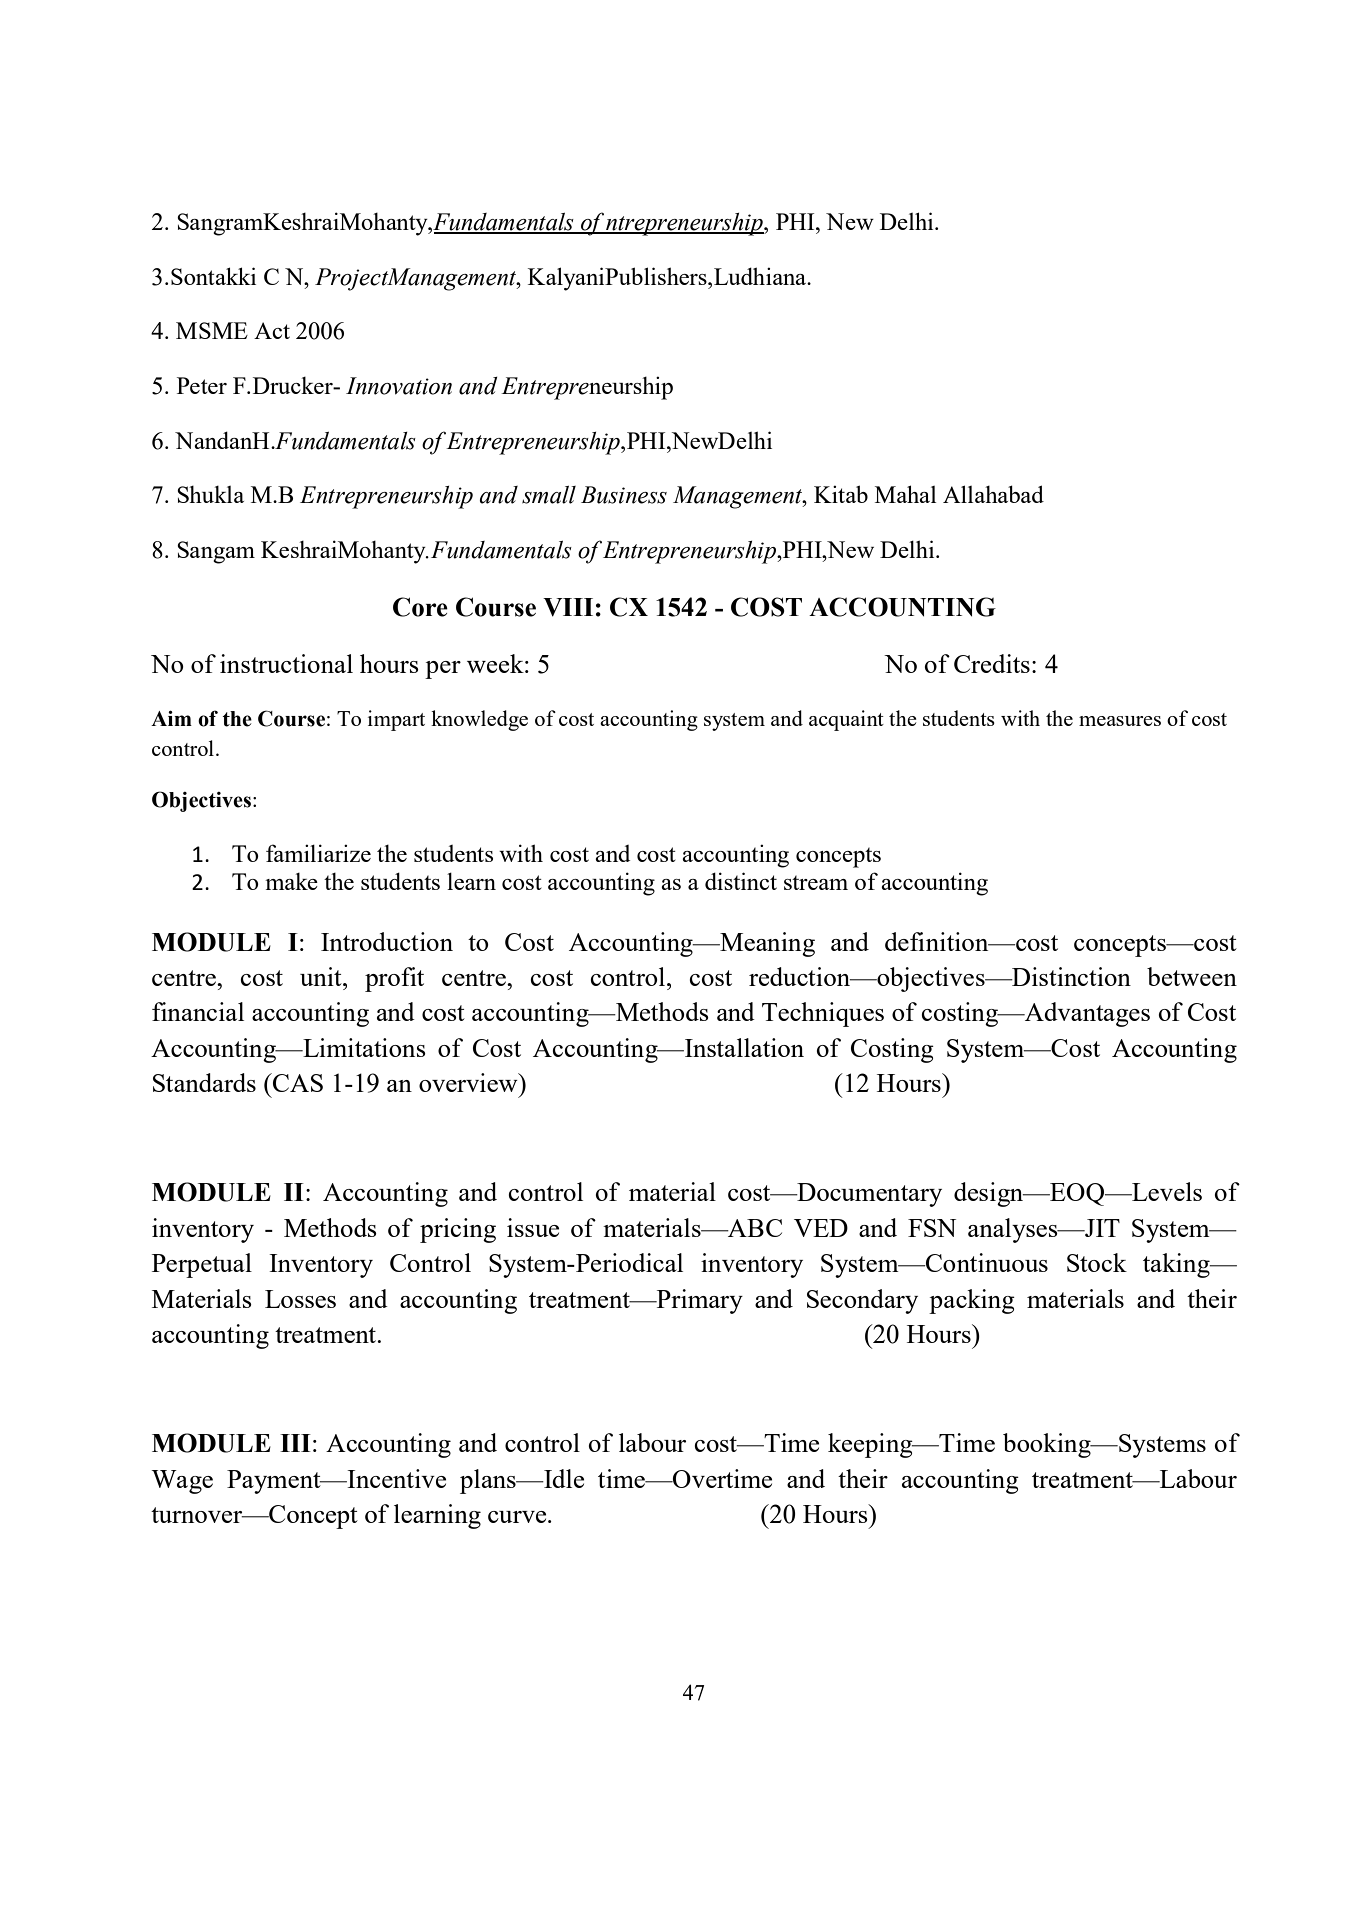  Describe the element at coordinates (1097, 1262) in the screenshot. I see `Stock` at that location.
